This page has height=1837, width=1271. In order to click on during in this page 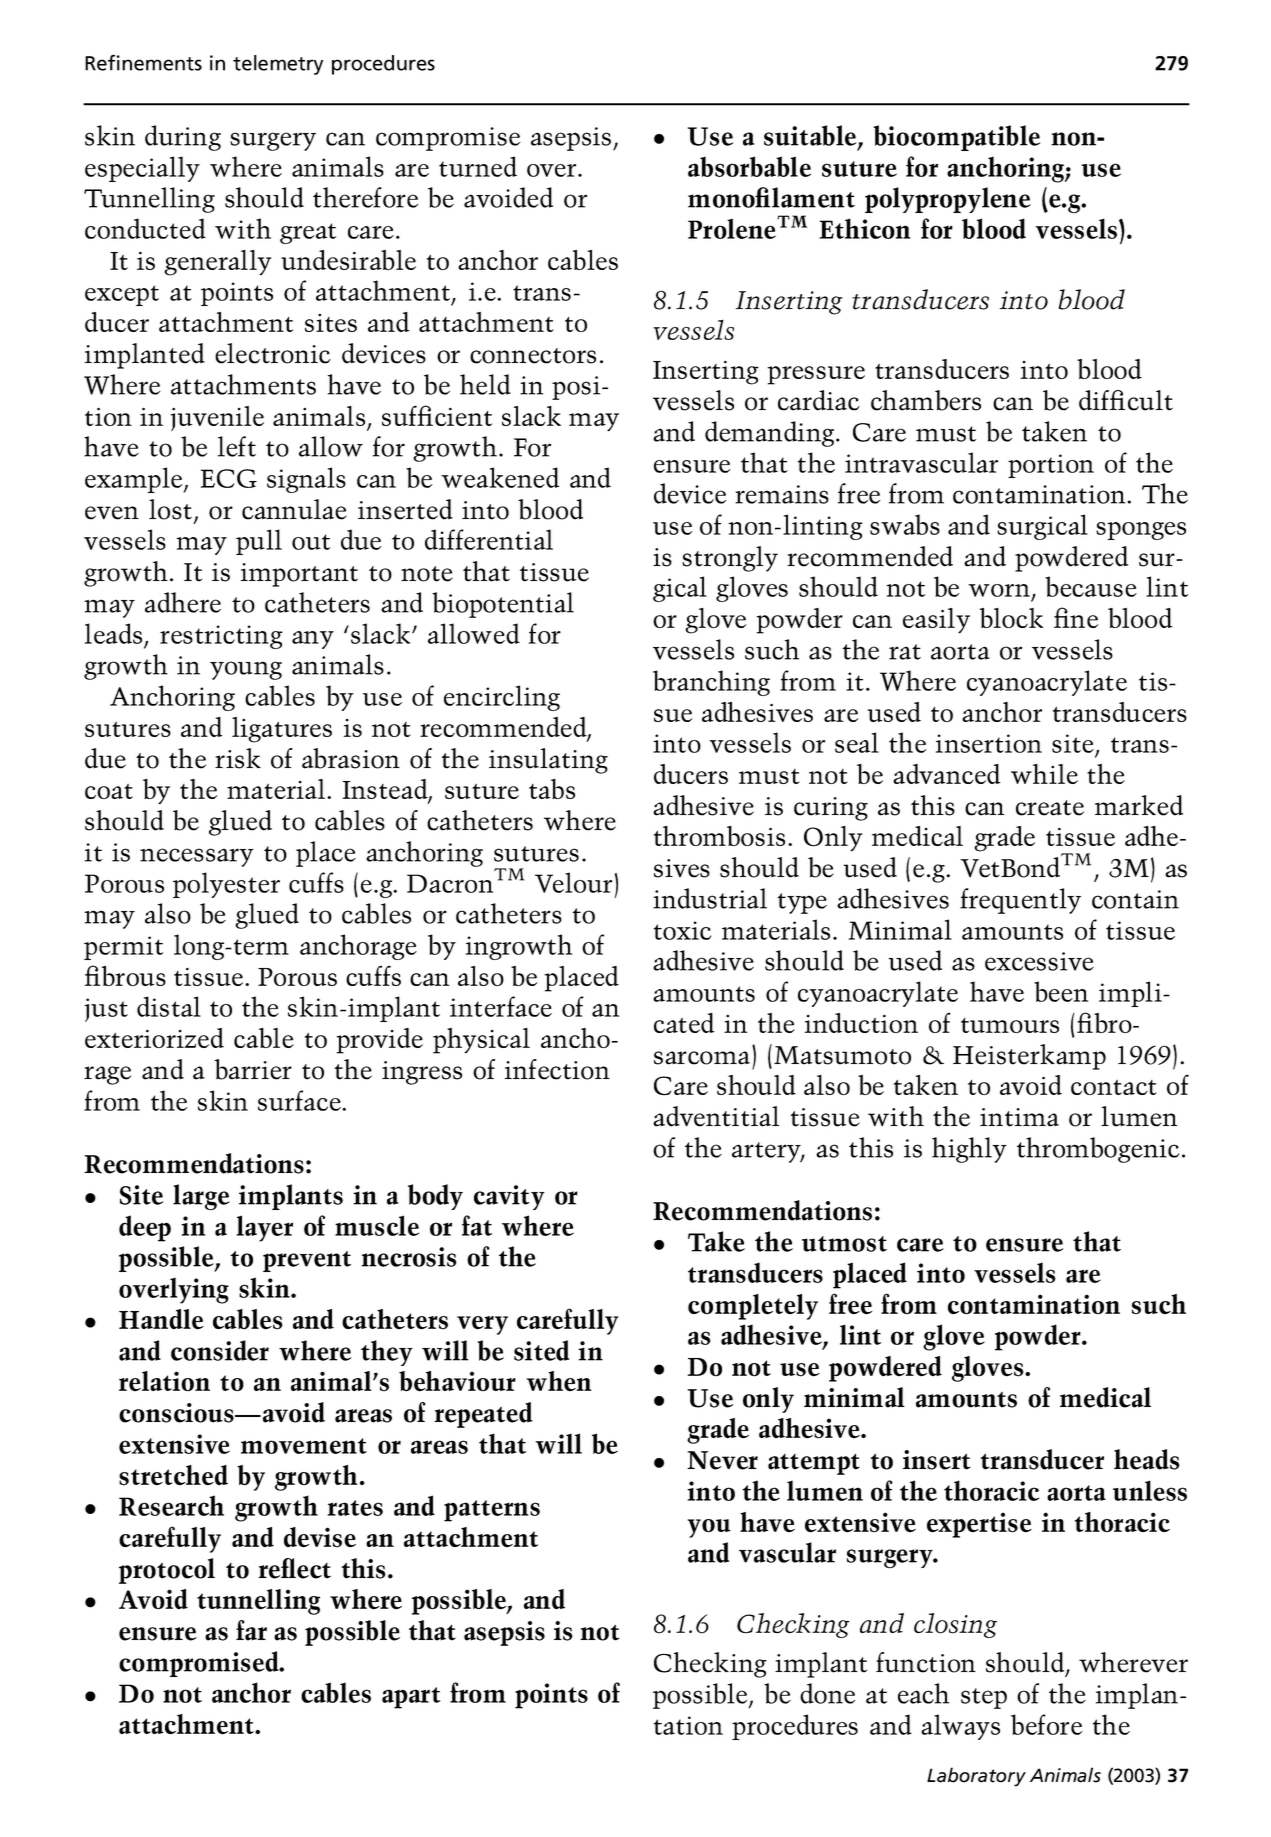, I will do `click(183, 138)`.
